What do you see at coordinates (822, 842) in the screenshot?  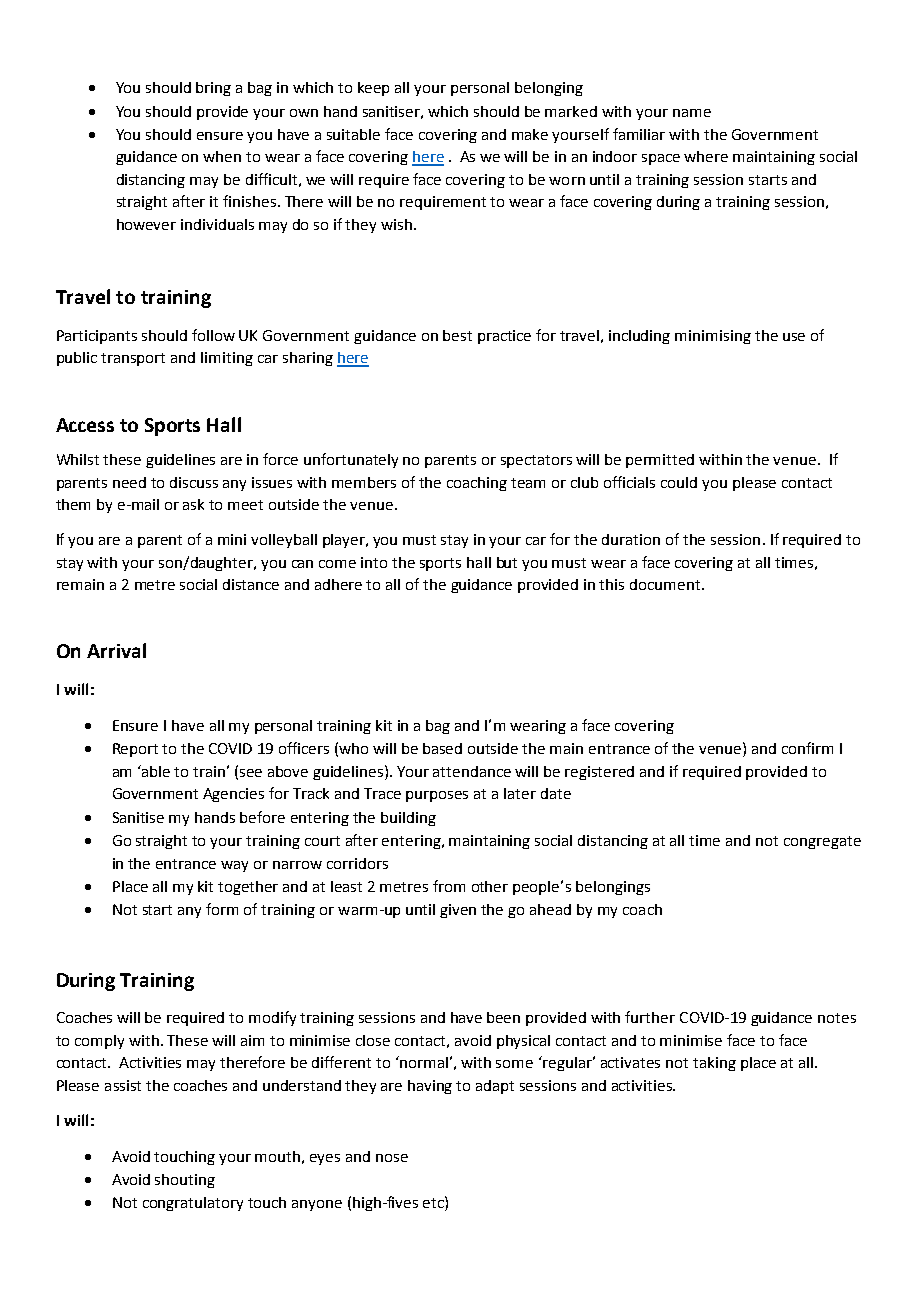 I see `congregate` at bounding box center [822, 842].
